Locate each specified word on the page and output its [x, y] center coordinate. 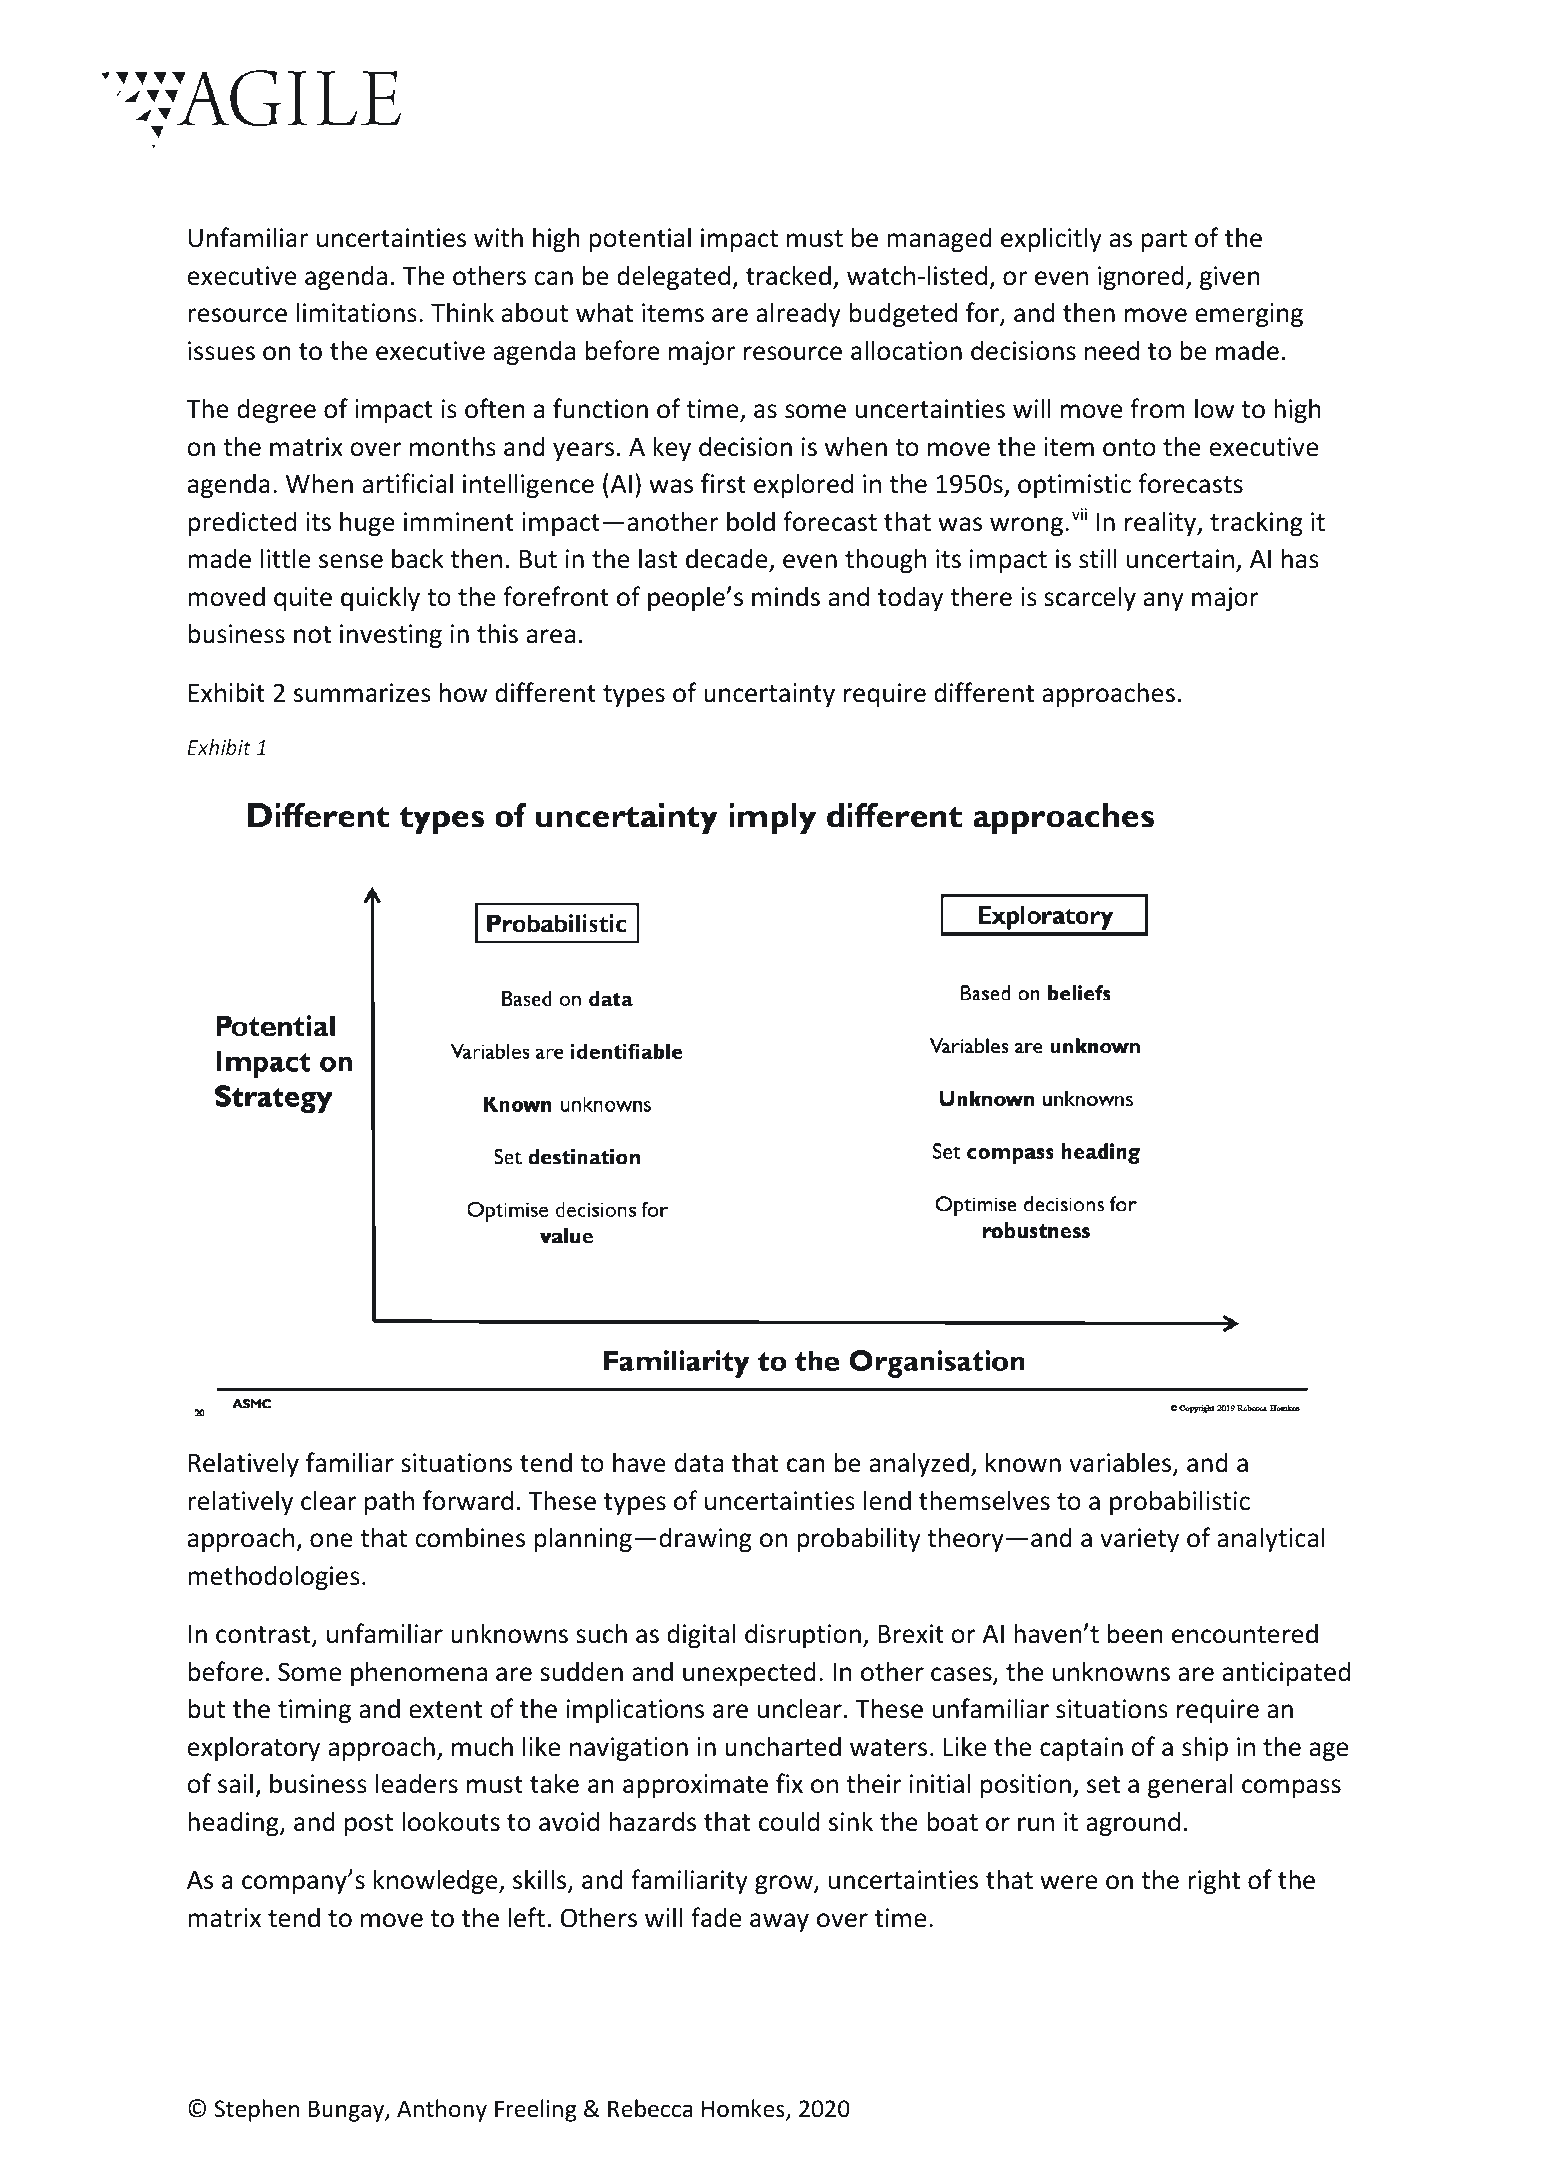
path [389, 1502]
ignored [1141, 277]
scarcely [1090, 598]
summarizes [362, 693]
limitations [357, 312]
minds [786, 596]
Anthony [442, 2110]
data [699, 1462]
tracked [788, 275]
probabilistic [1180, 1502]
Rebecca [650, 2108]
